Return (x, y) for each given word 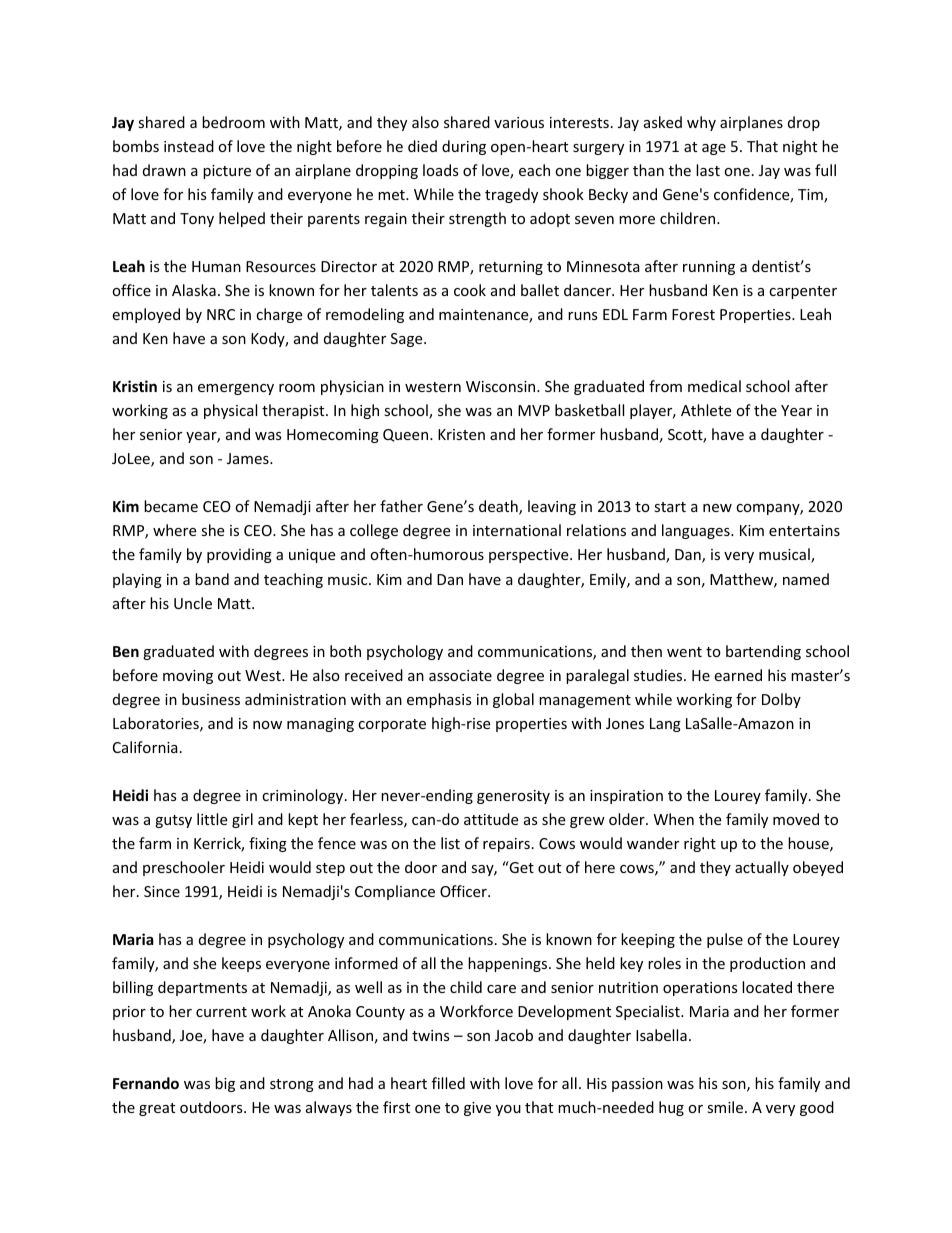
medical (714, 386)
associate (460, 675)
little (212, 819)
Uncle (193, 603)
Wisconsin (502, 386)
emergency (236, 389)
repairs (506, 845)
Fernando (146, 1083)
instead (189, 146)
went (684, 652)
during (464, 147)
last (708, 170)
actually (762, 868)
